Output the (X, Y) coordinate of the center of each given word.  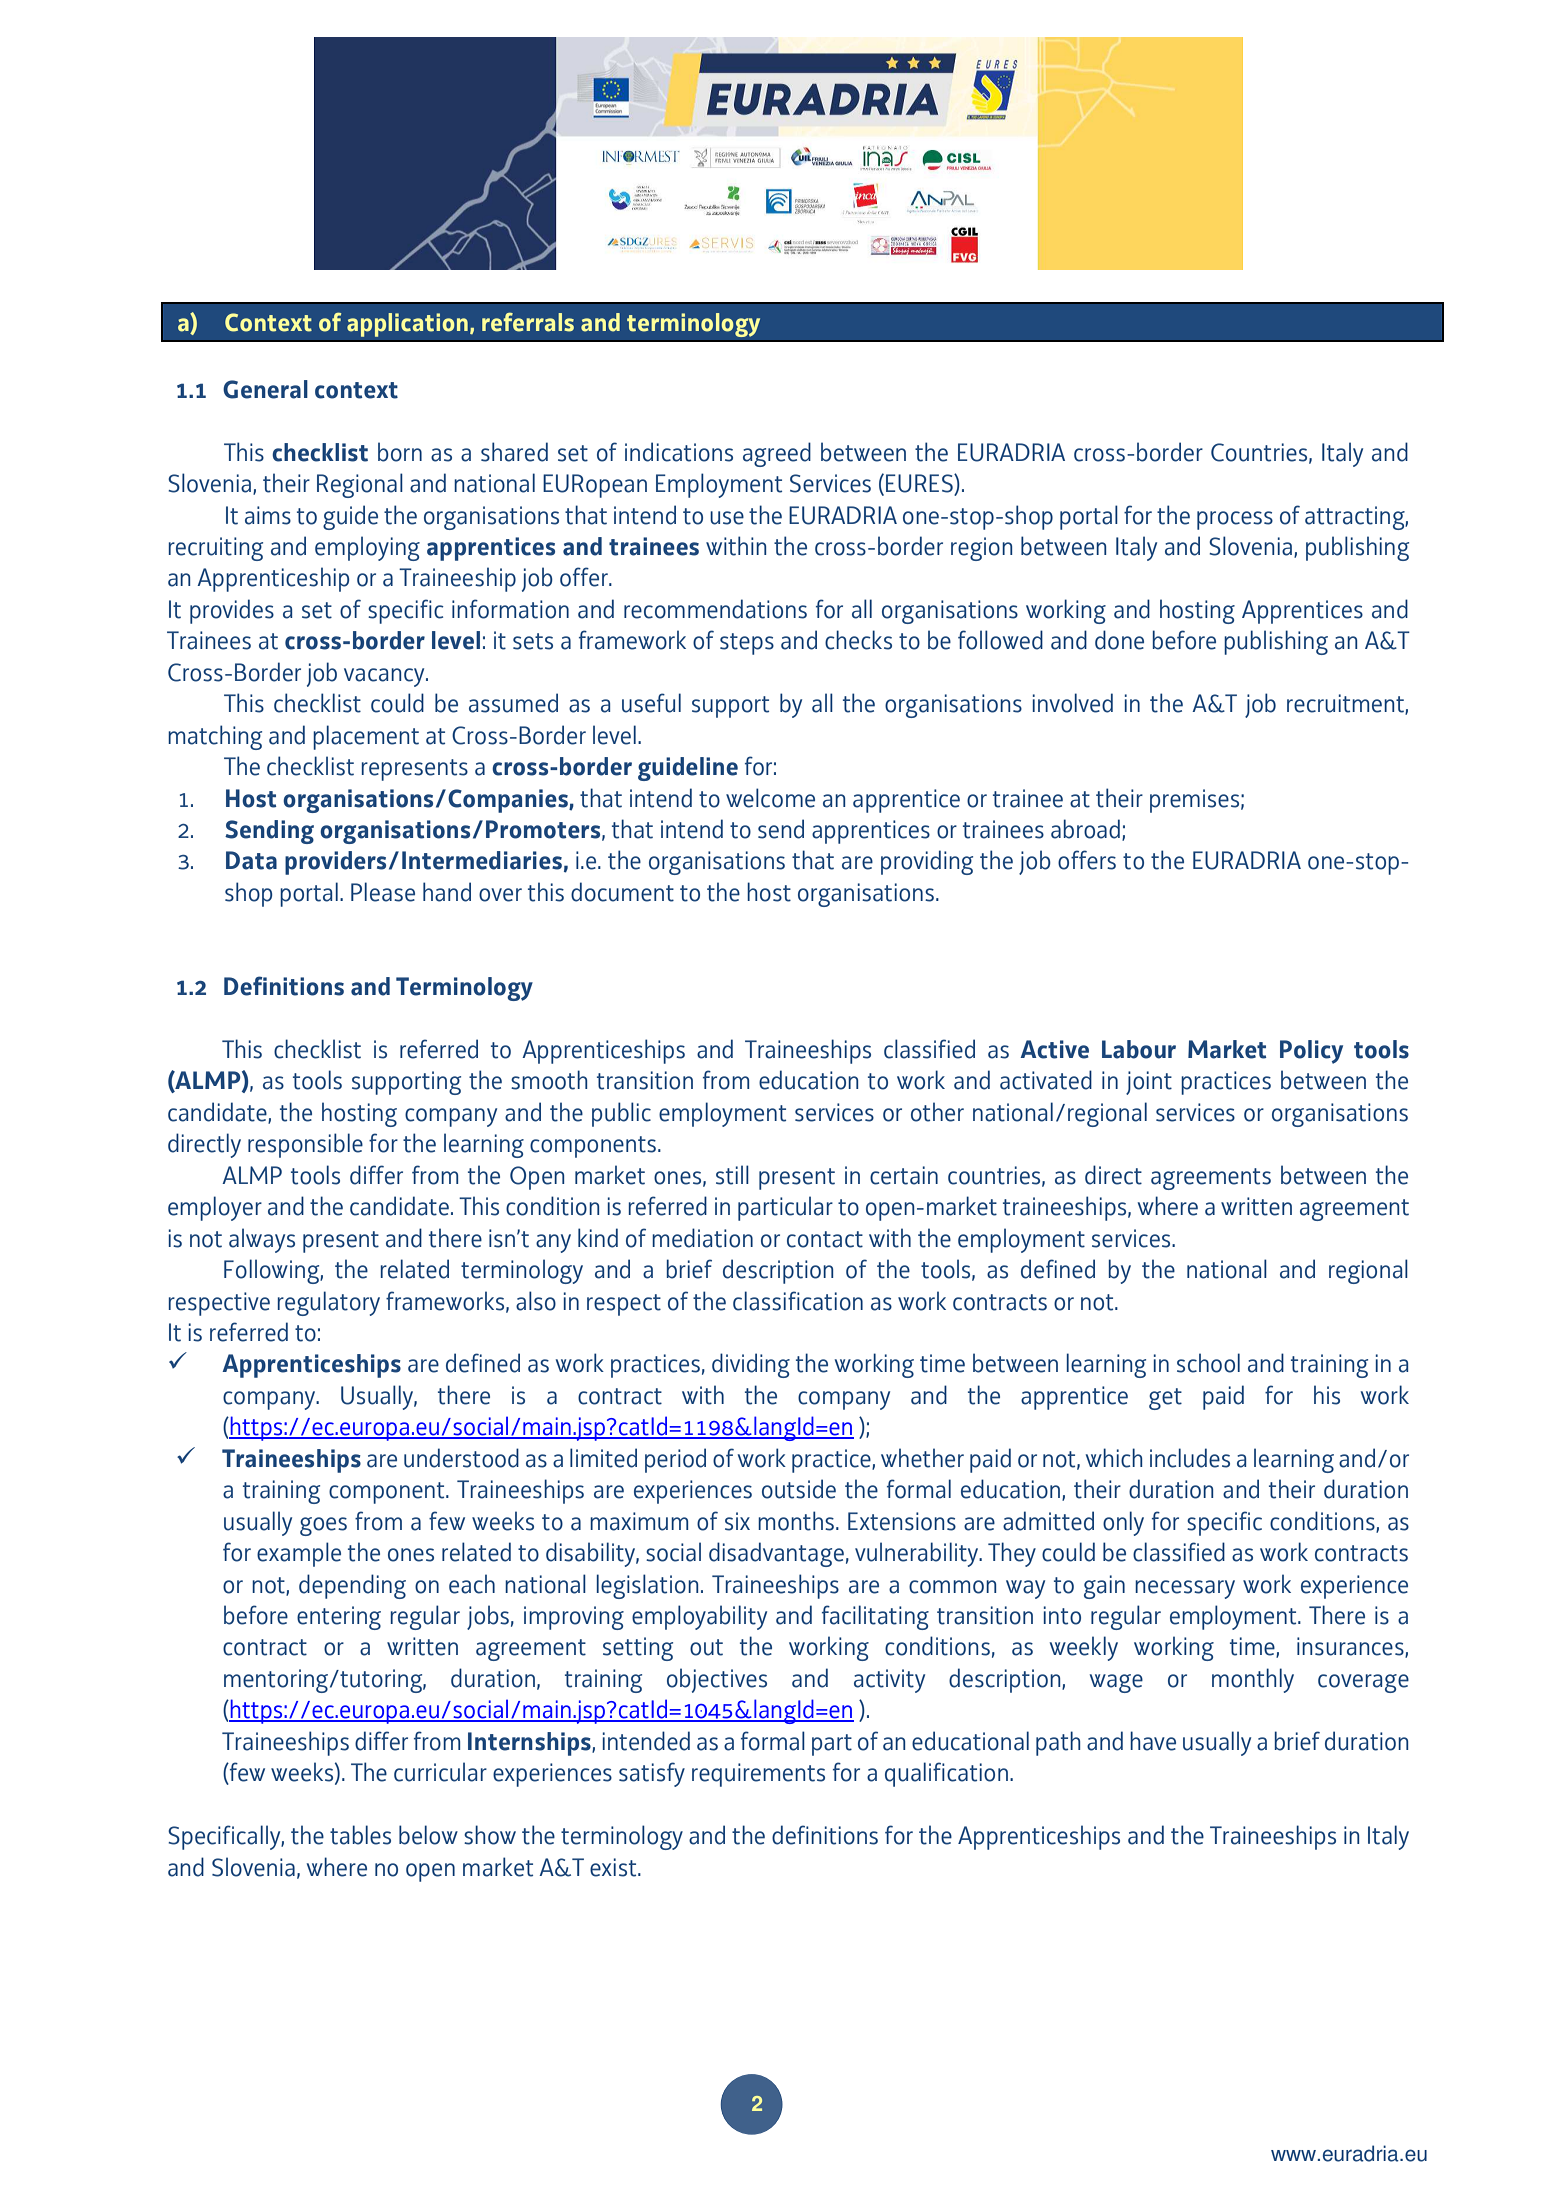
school (1208, 1363)
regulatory (329, 1303)
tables (360, 1835)
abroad (1085, 829)
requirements (758, 1775)
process (1235, 520)
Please (383, 892)
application (407, 325)
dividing (751, 1365)
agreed (777, 454)
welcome (770, 798)
